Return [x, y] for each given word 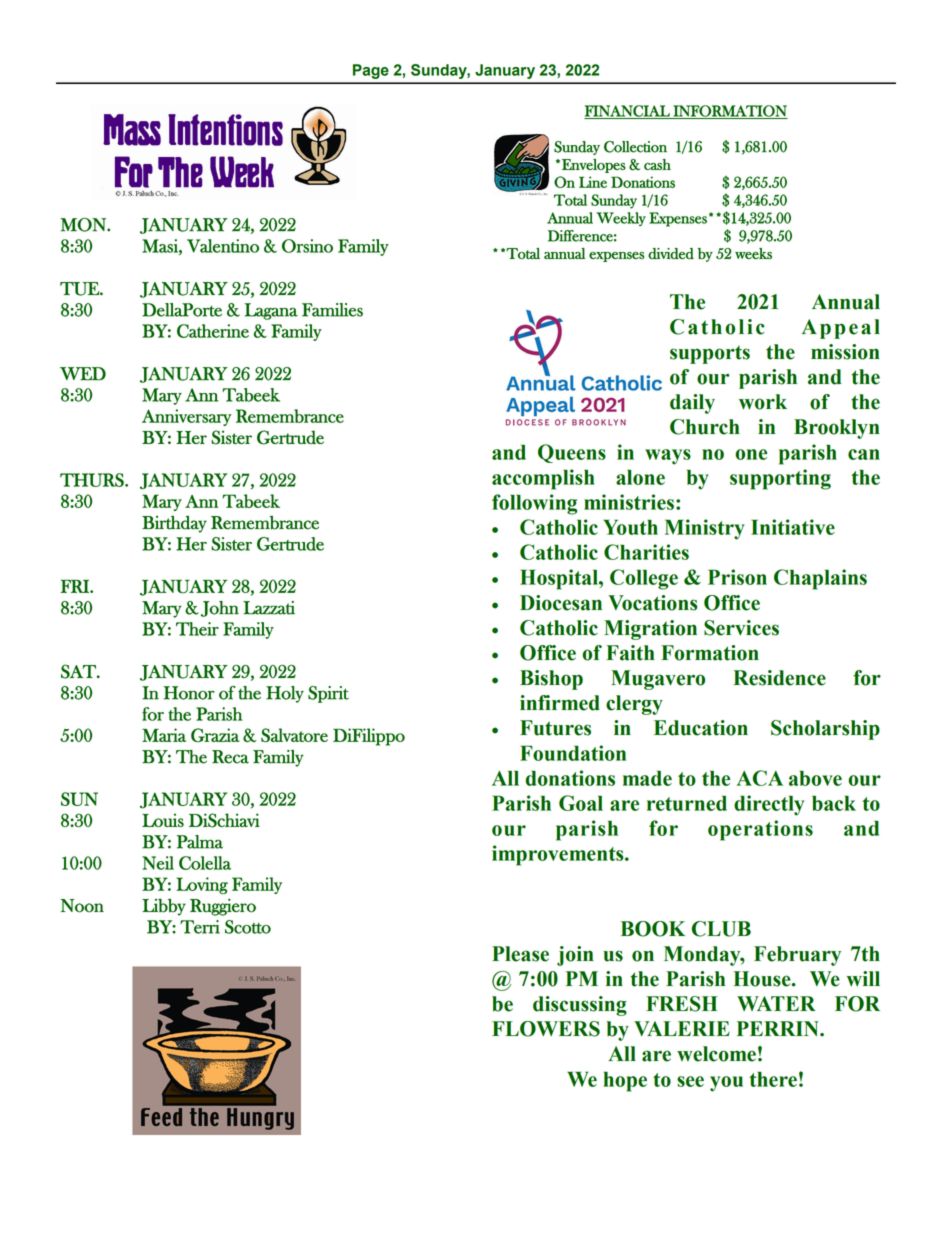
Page [371, 71]
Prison [737, 577]
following [534, 504]
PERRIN [779, 1028]
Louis [163, 820]
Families [332, 310]
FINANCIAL [628, 112]
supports [710, 354]
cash [657, 164]
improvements [559, 855]
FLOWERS [546, 1029]
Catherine [213, 331]
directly [769, 805]
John [220, 609]
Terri [200, 927]
